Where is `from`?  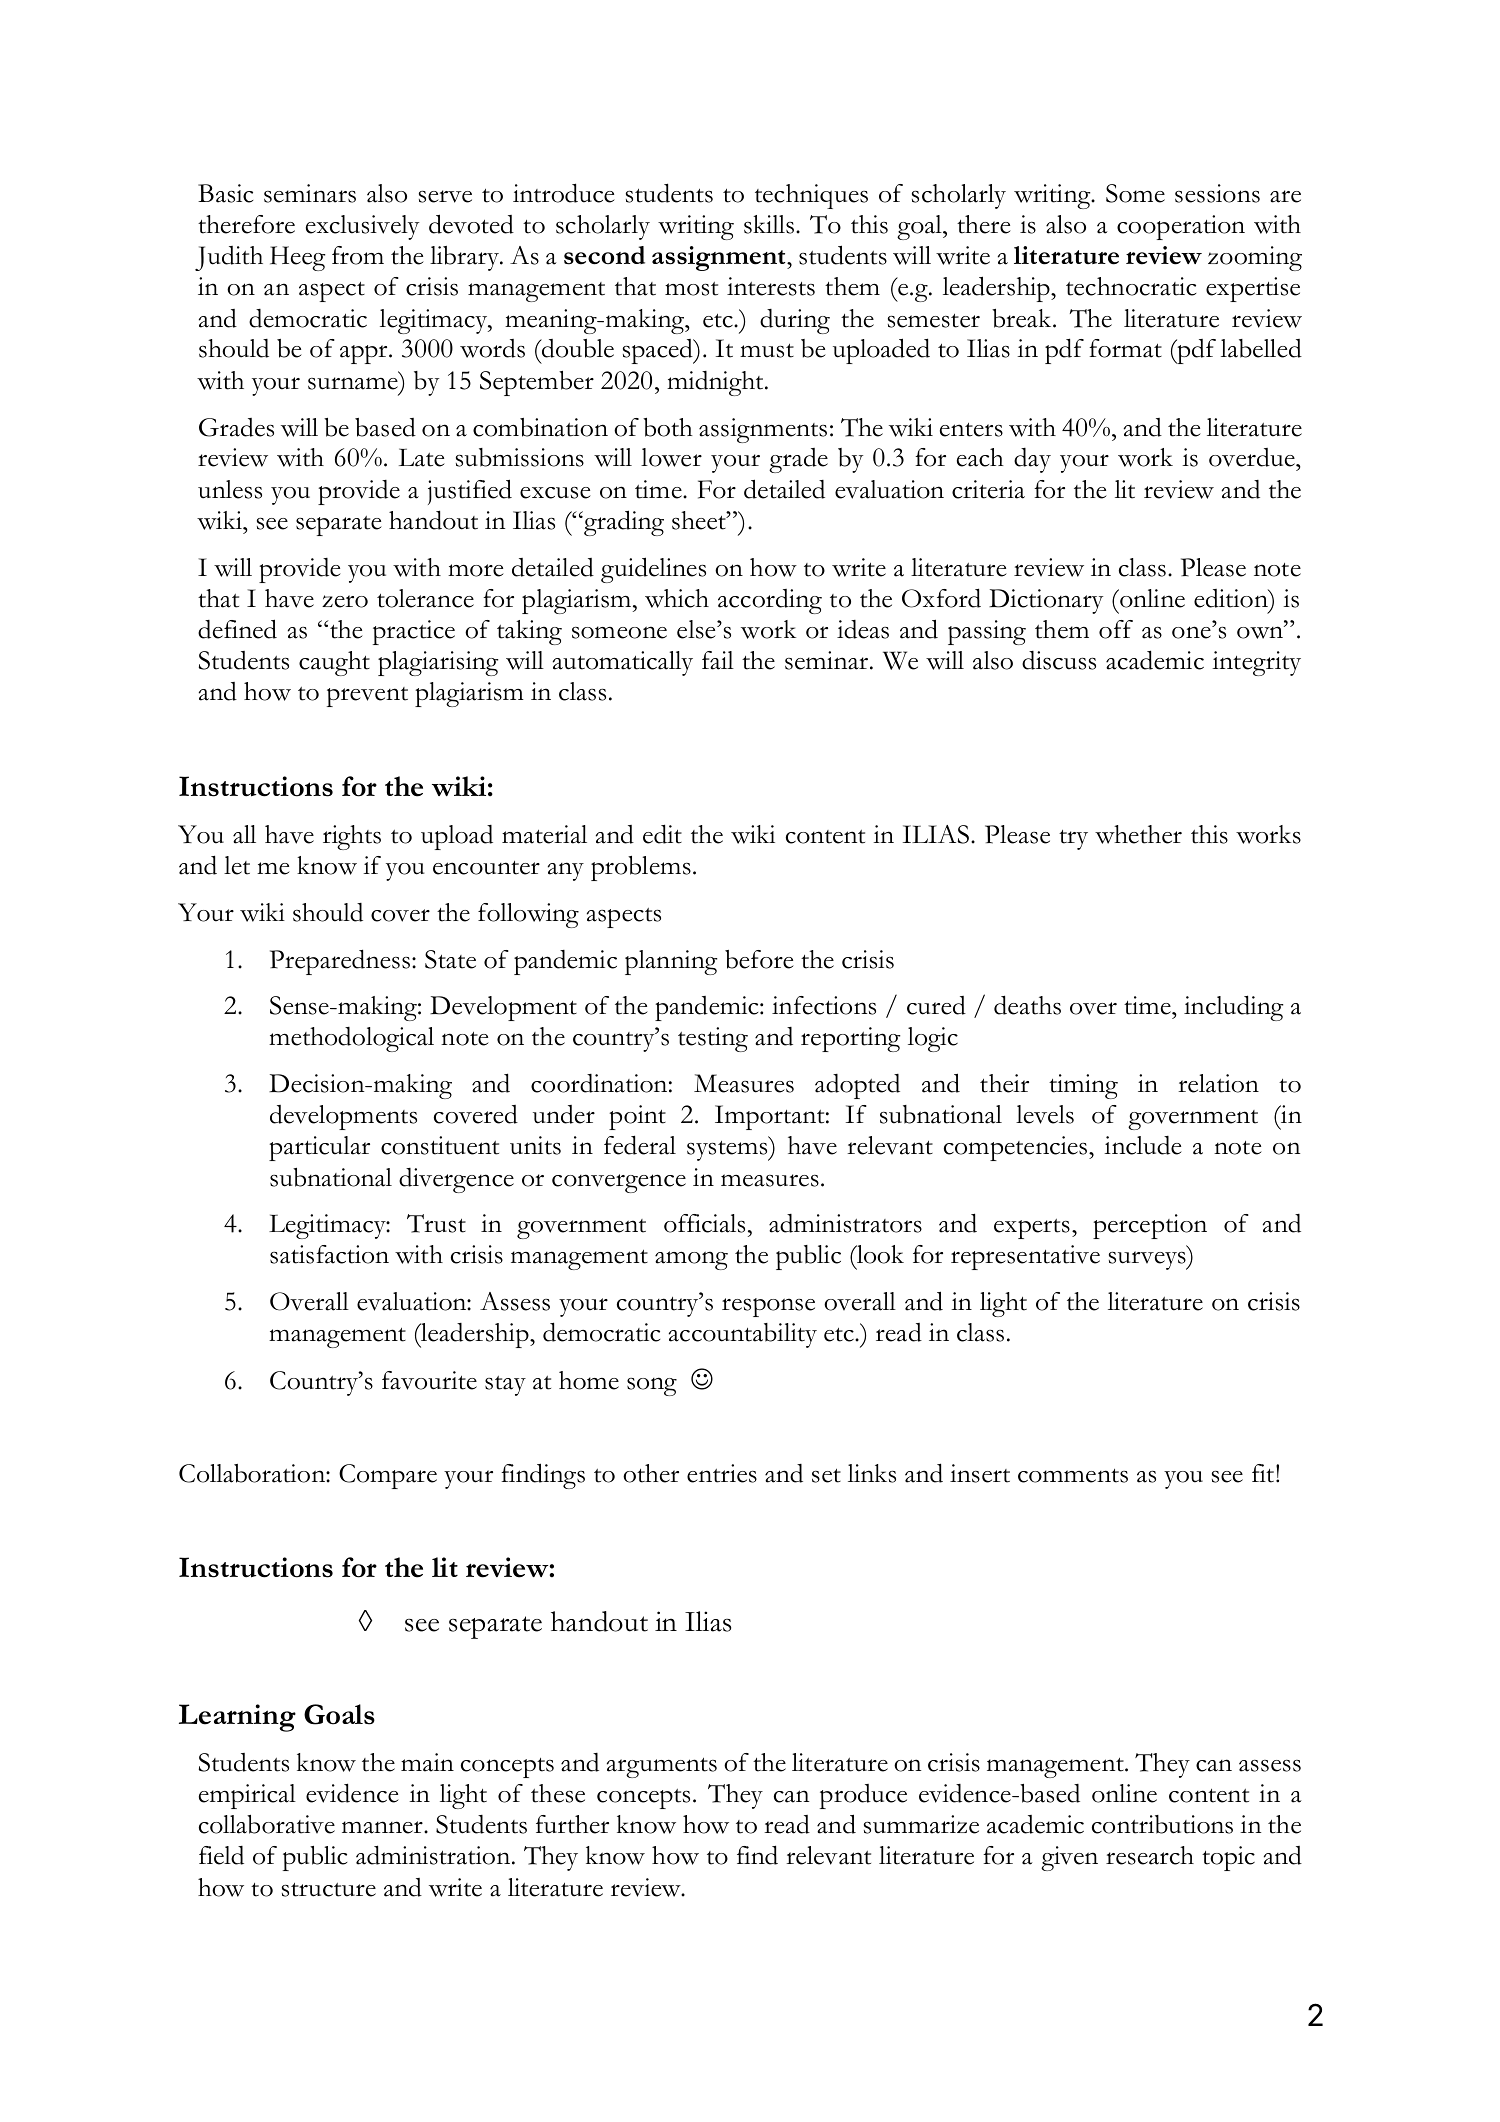
from is located at coordinates (358, 255).
